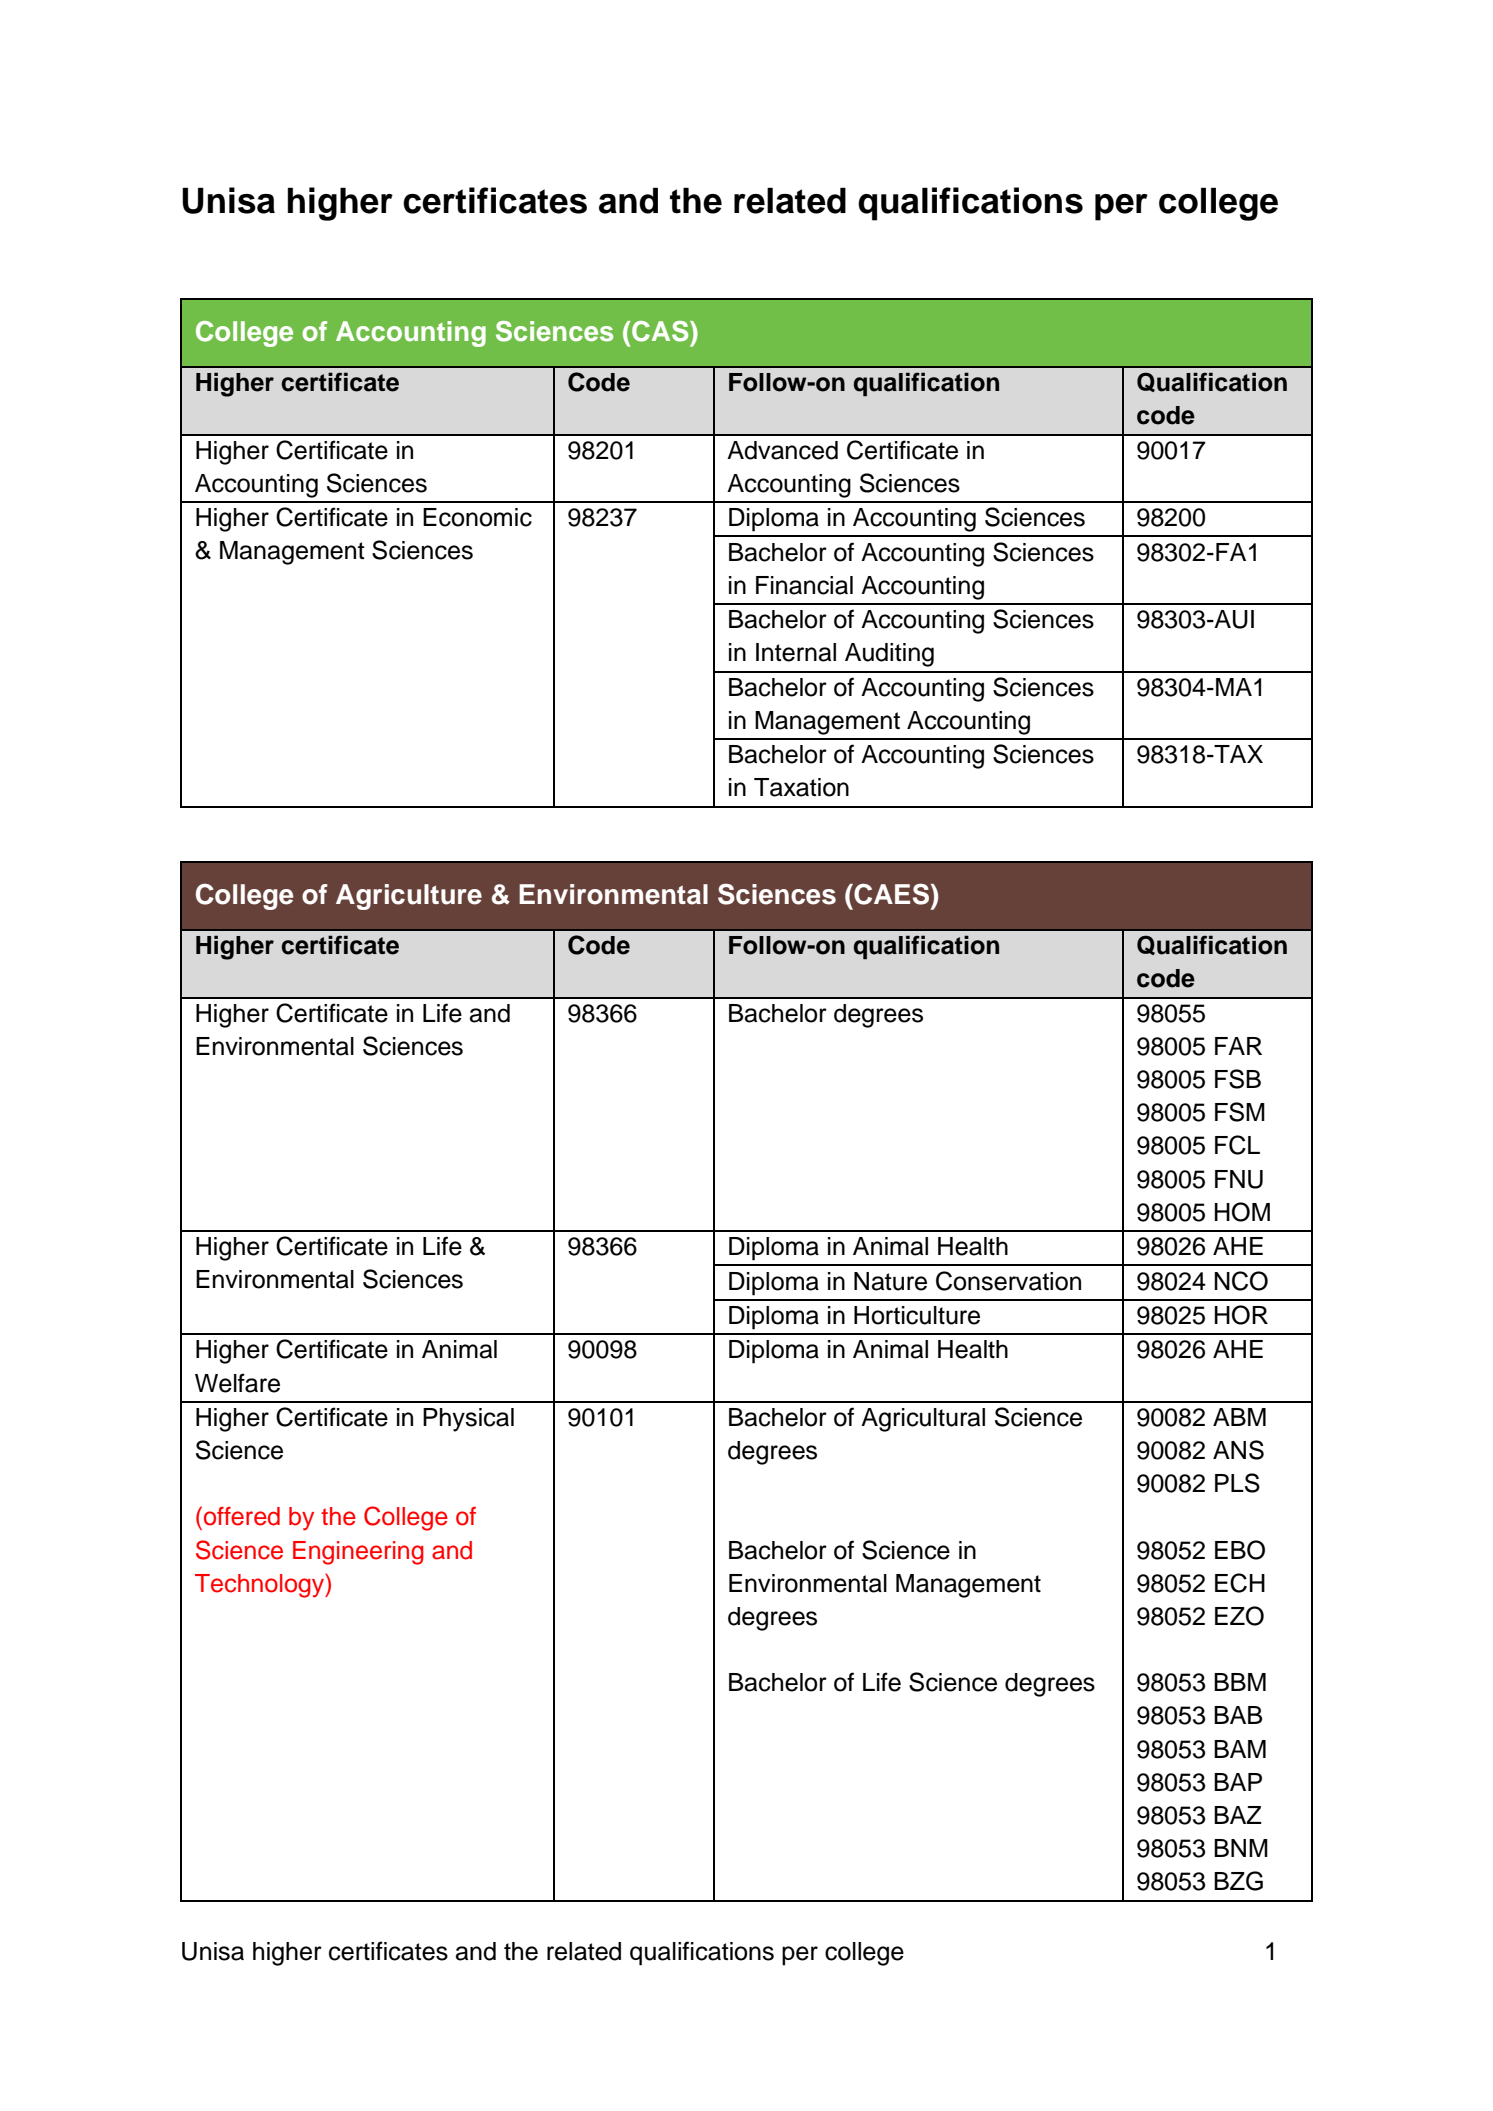 Image resolution: width=1493 pixels, height=2111 pixels. Describe the element at coordinates (477, 517) in the screenshot. I see `Economic` at that location.
